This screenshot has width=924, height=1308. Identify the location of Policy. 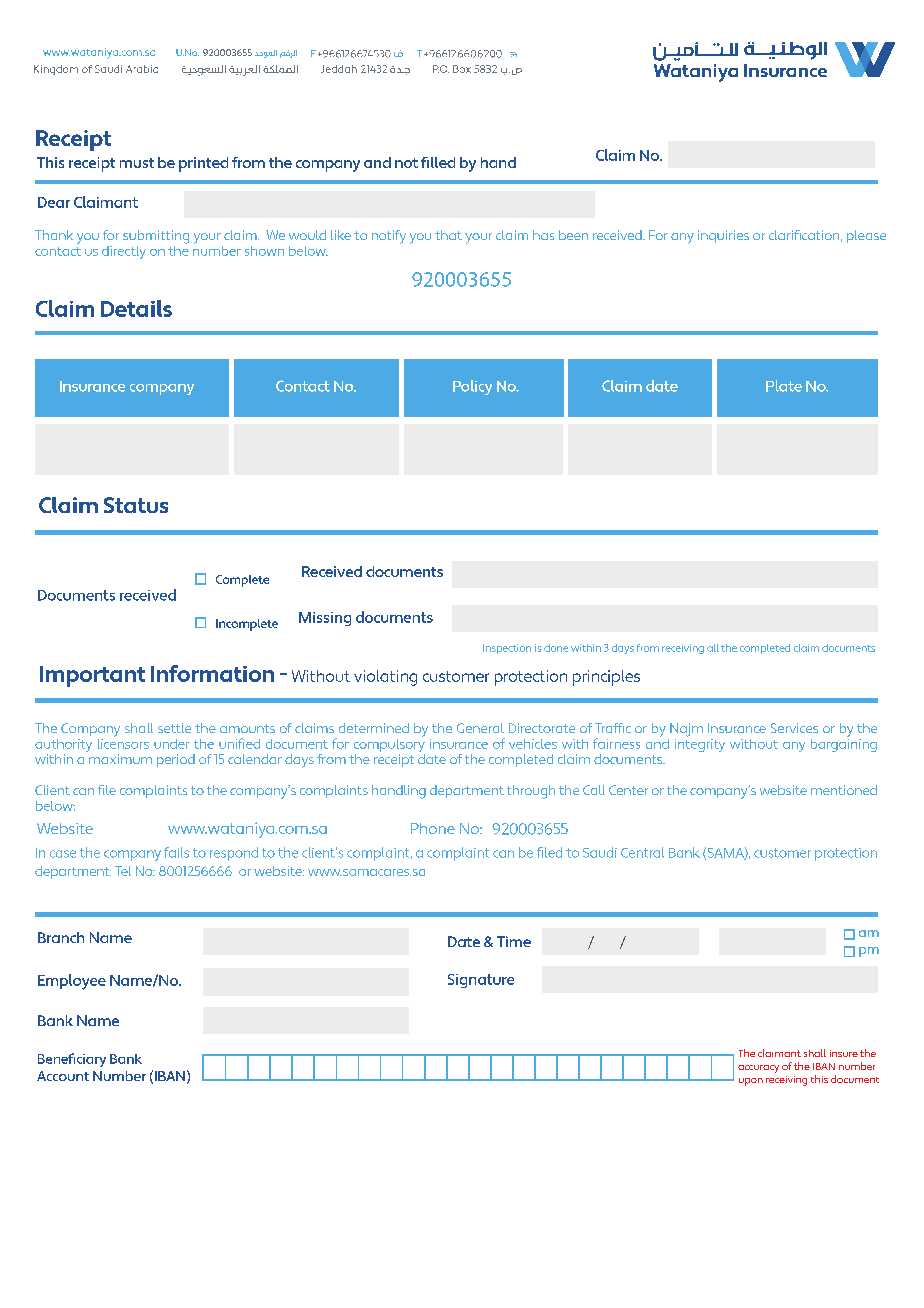
(472, 387).
